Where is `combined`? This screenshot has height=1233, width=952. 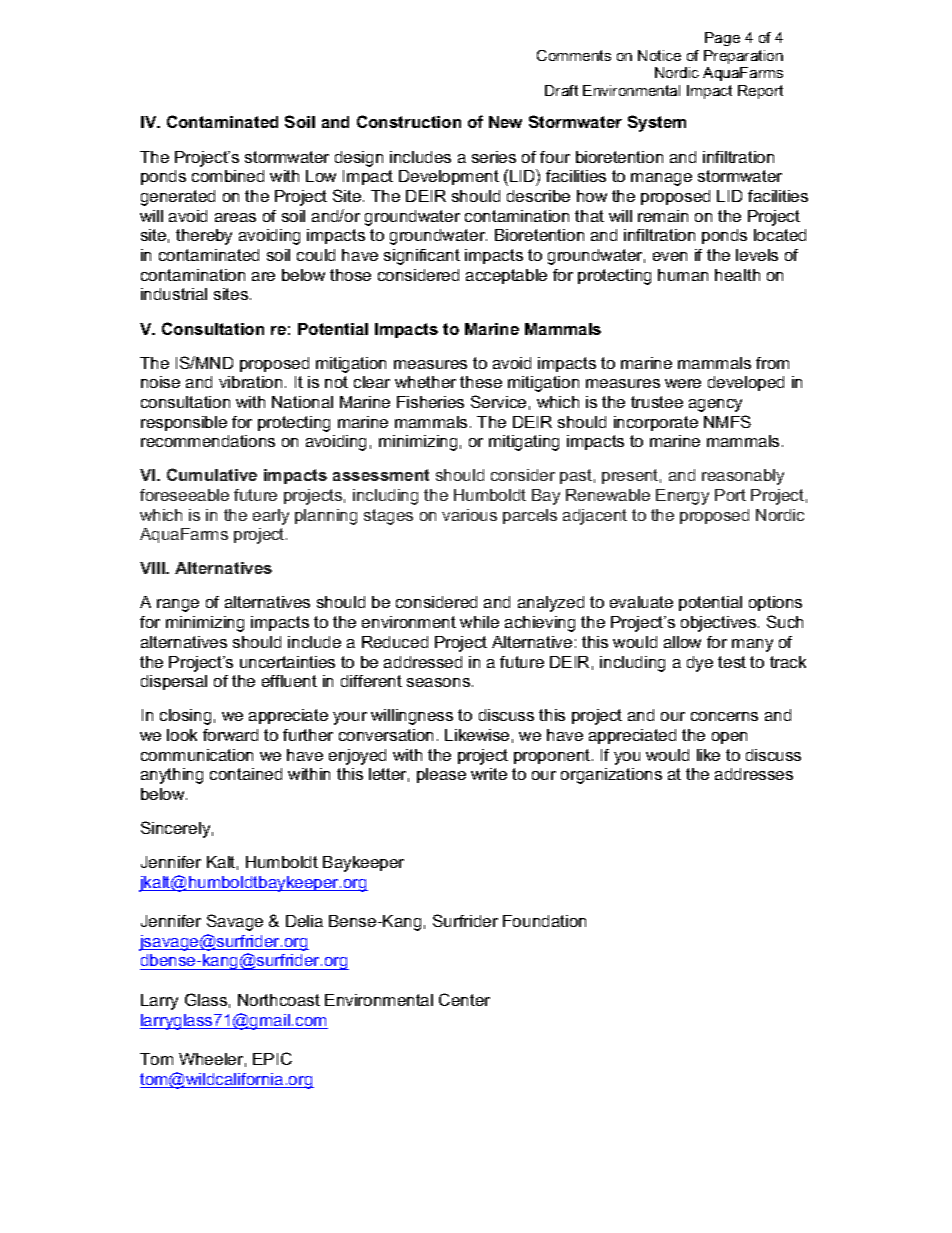
combined is located at coordinates (228, 176).
